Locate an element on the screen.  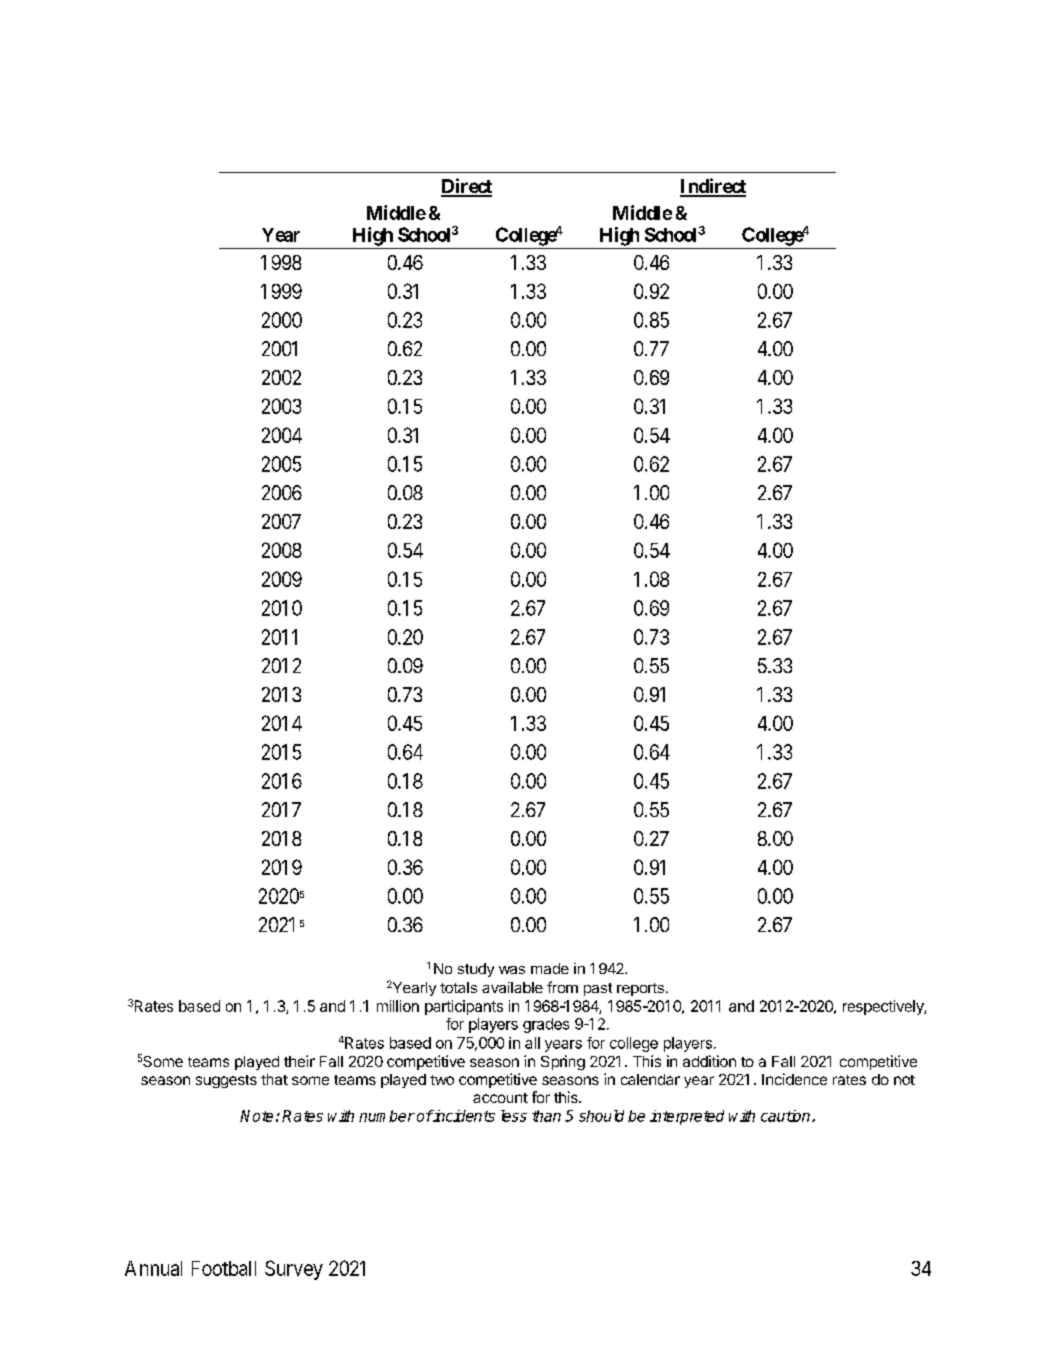
Note is located at coordinates (256, 1116).
